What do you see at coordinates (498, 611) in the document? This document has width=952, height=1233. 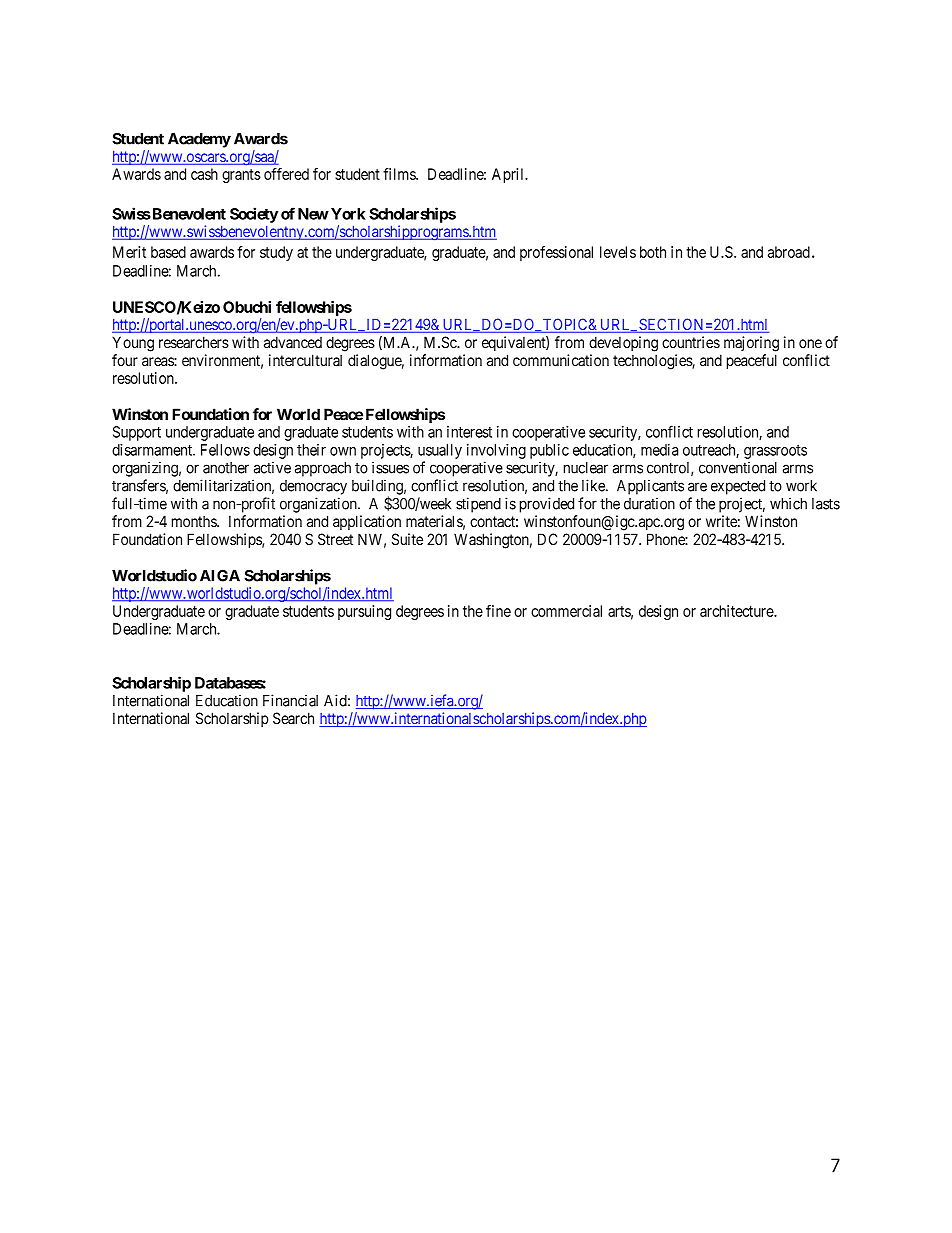 I see `fine` at bounding box center [498, 611].
